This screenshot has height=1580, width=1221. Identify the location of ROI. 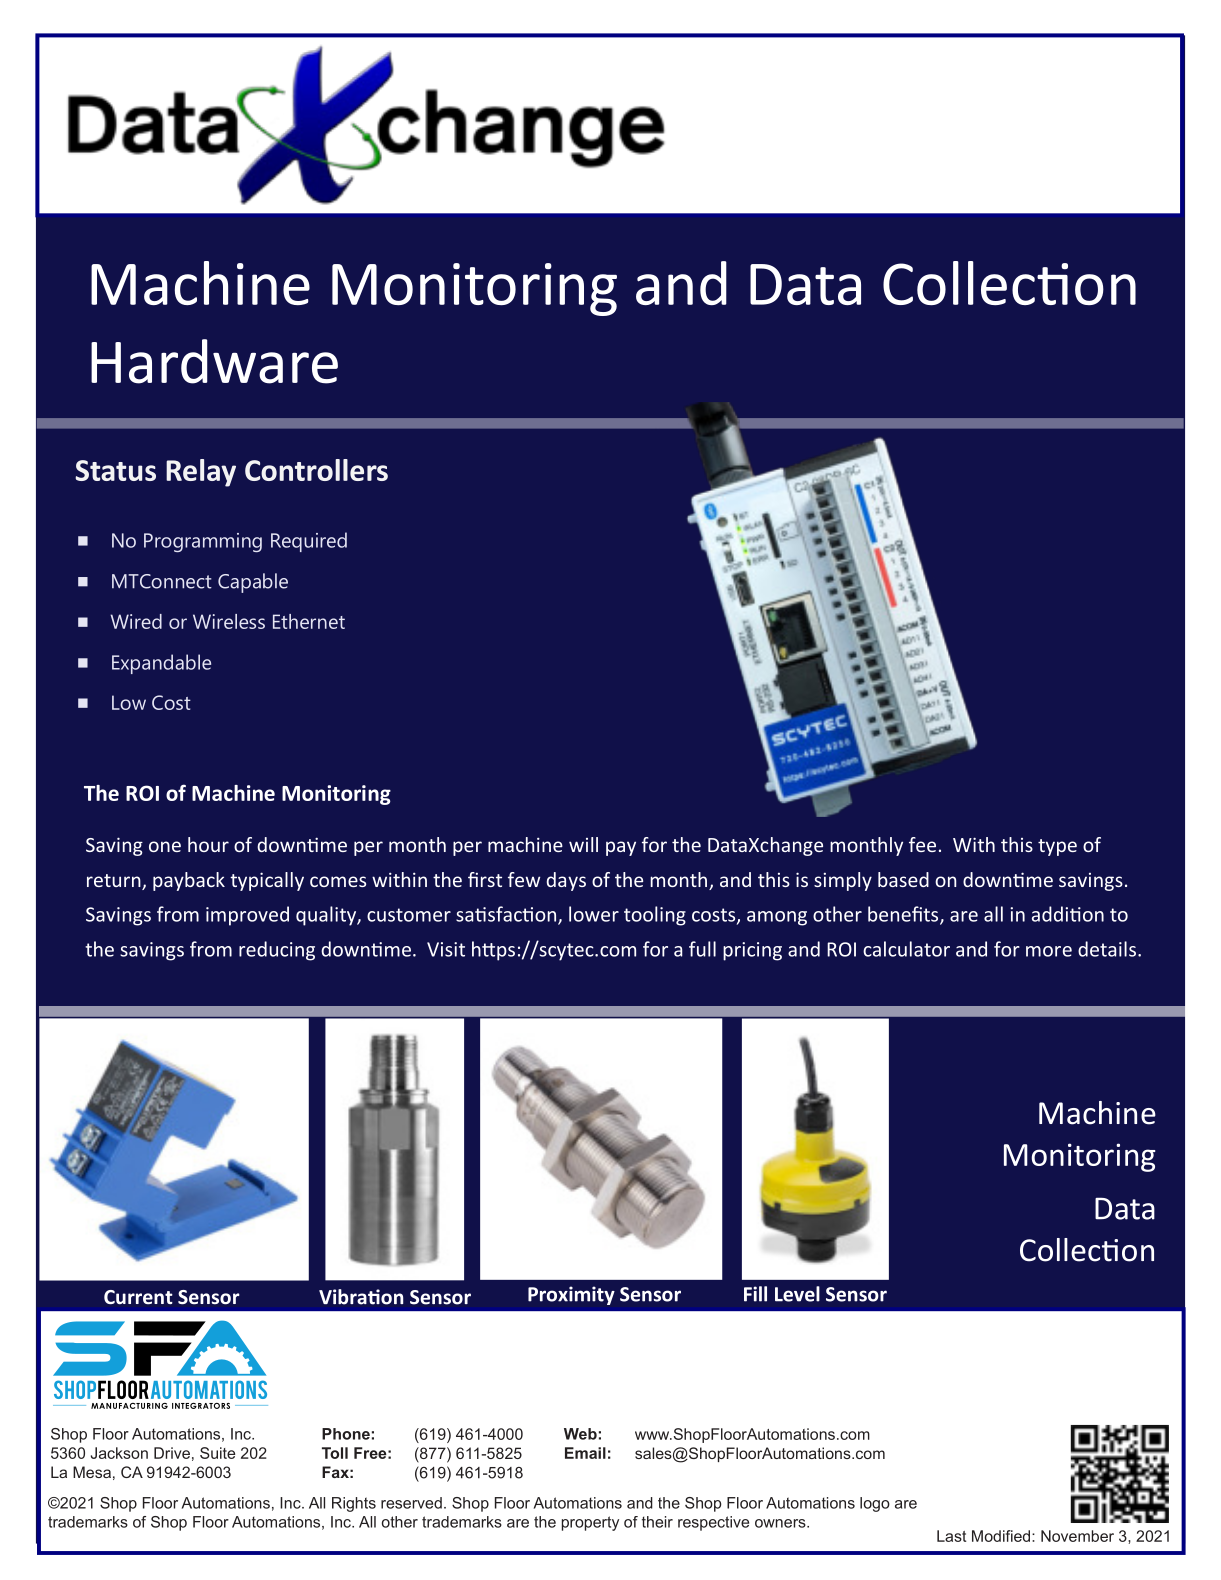
(142, 793).
